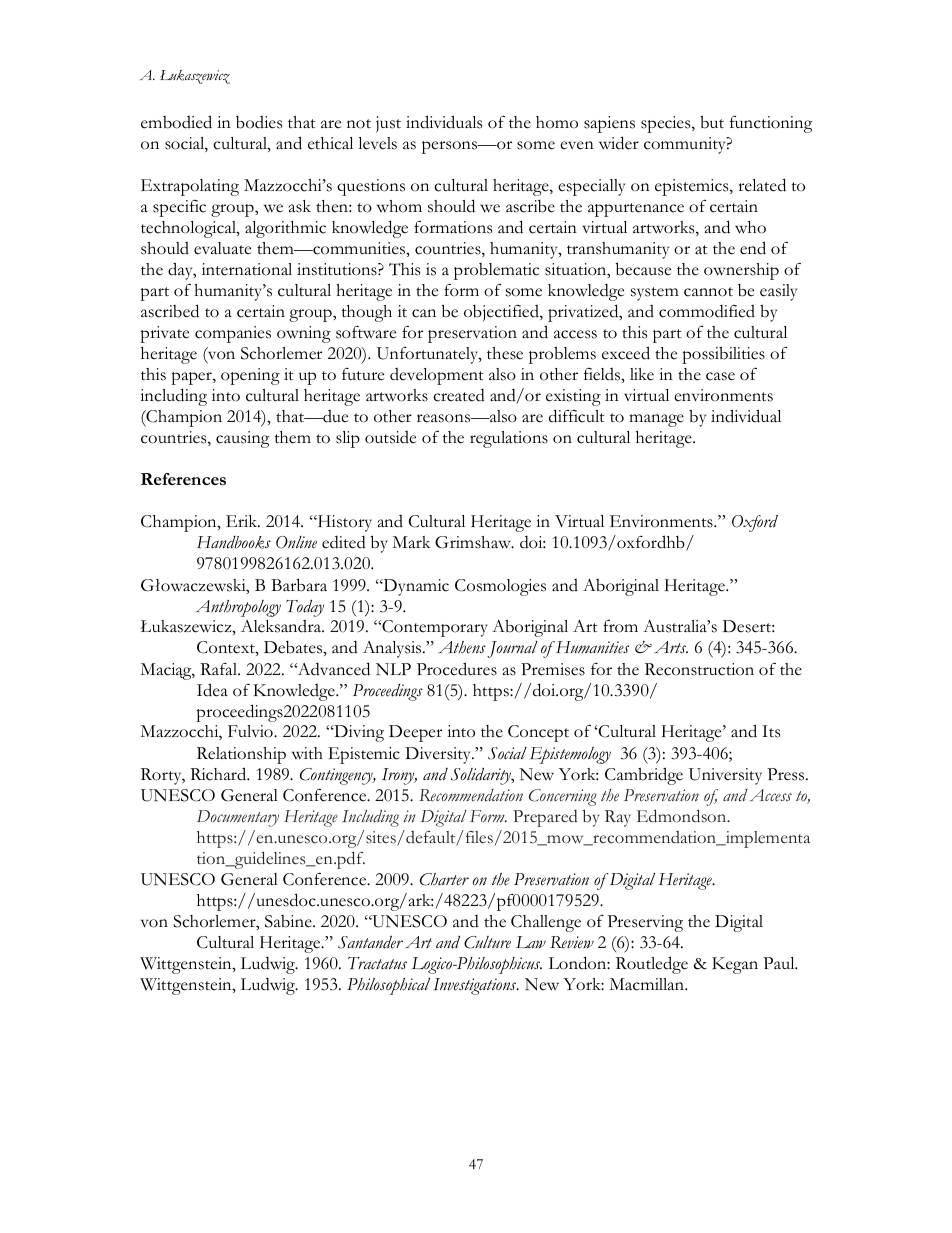 The height and width of the screenshot is (1233, 952). What do you see at coordinates (620, 626) in the screenshot?
I see `from` at bounding box center [620, 626].
